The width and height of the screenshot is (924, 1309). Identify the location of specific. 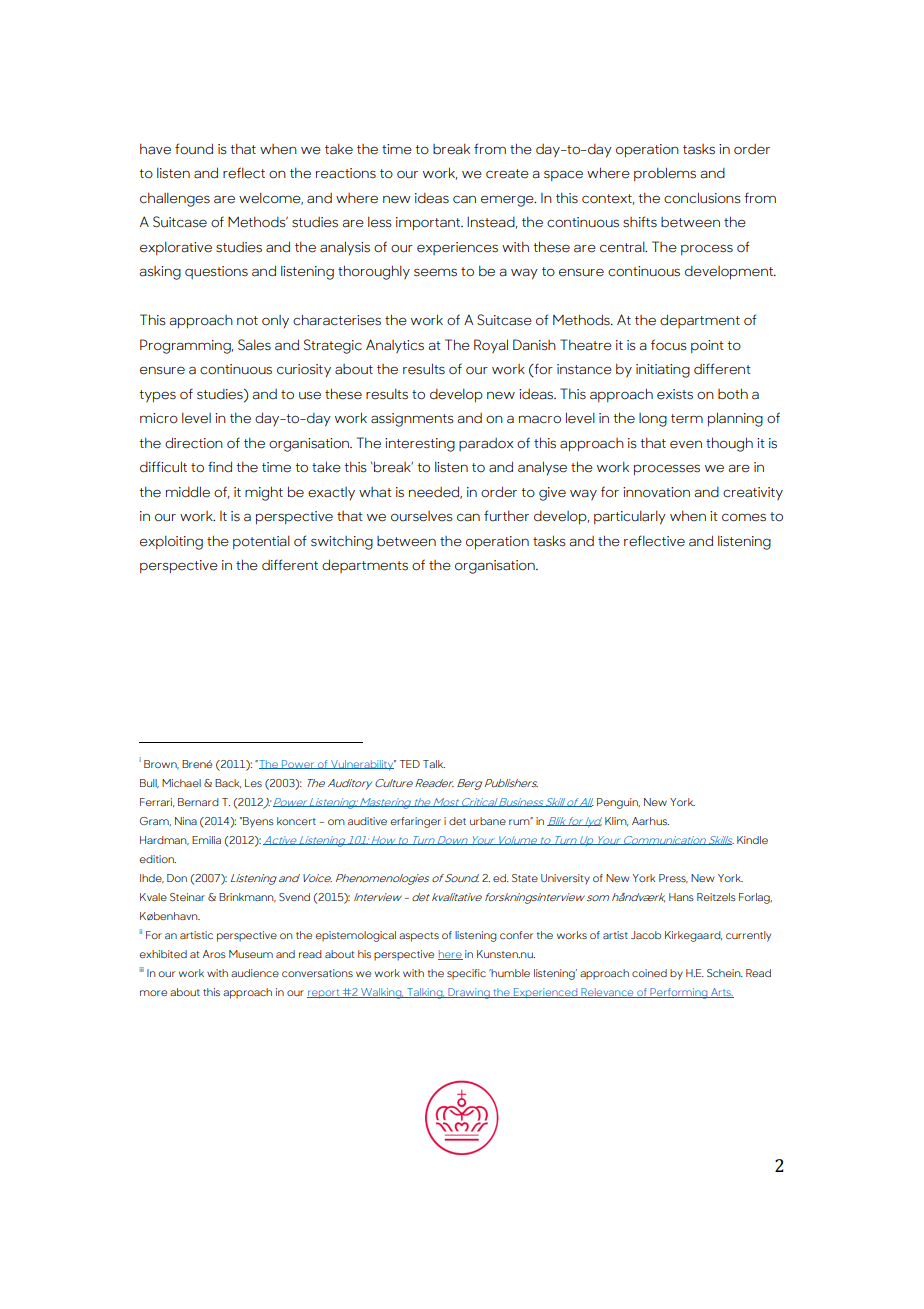
(466, 974).
